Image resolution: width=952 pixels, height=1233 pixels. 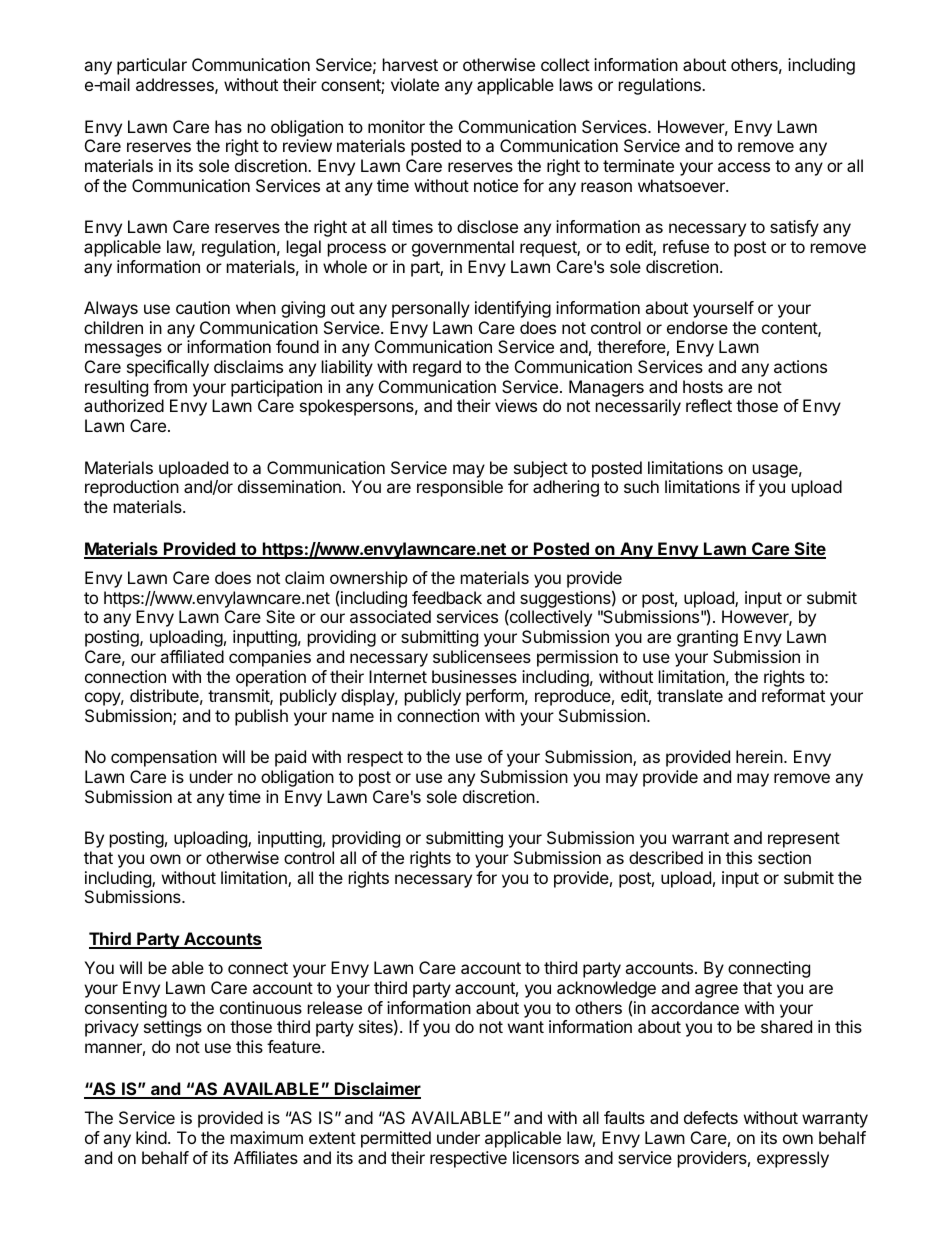 What do you see at coordinates (460, 488) in the page?
I see `responsible` at bounding box center [460, 488].
